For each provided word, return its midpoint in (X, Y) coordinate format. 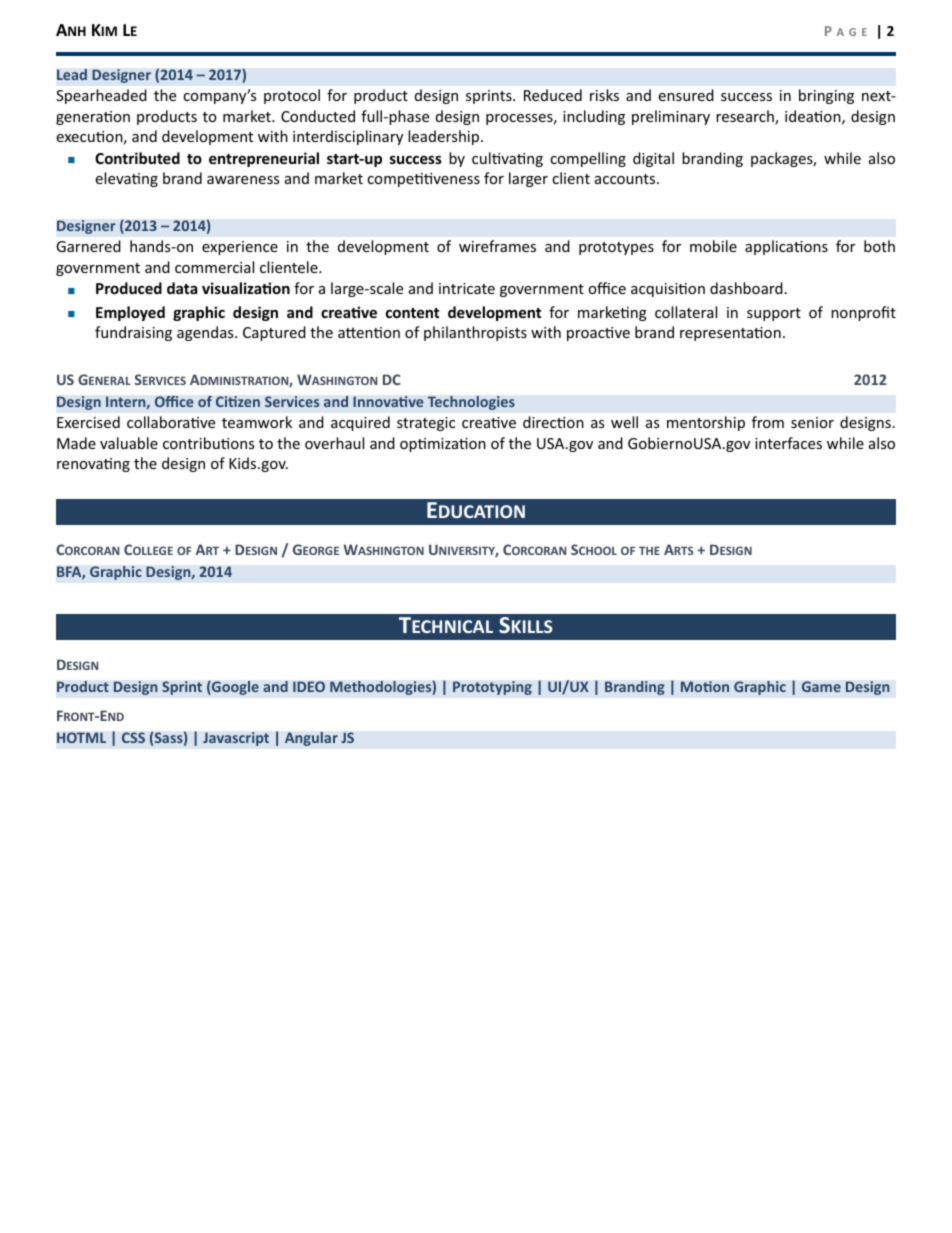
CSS (133, 737)
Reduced (553, 95)
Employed (130, 313)
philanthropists (475, 333)
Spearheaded (101, 96)
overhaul (334, 443)
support (774, 314)
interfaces (788, 443)
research (746, 117)
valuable (129, 443)
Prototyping (492, 688)
